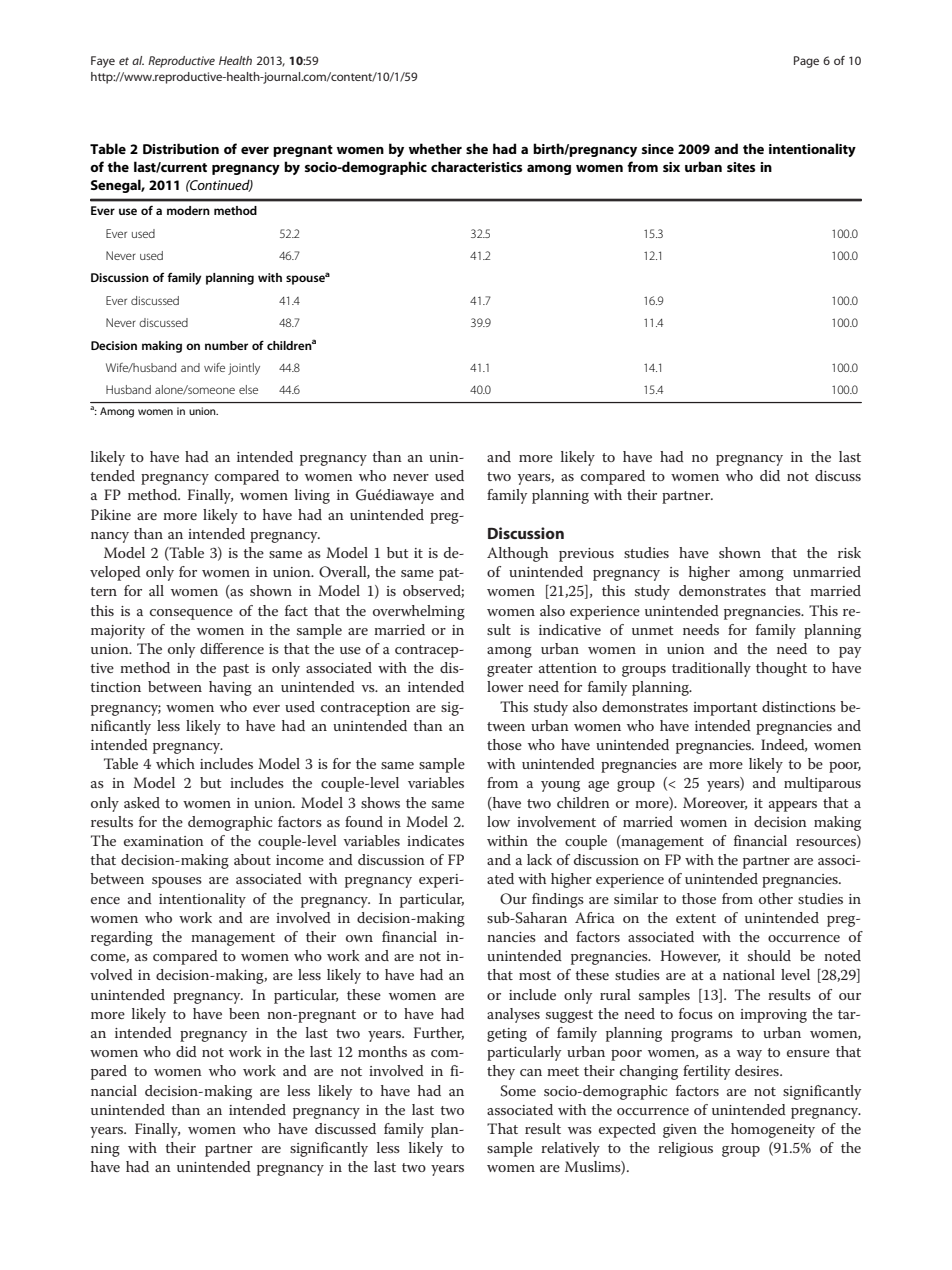 Image resolution: width=952 pixels, height=1270 pixels. Describe the element at coordinates (244, 1013) in the document. I see `been` at that location.
